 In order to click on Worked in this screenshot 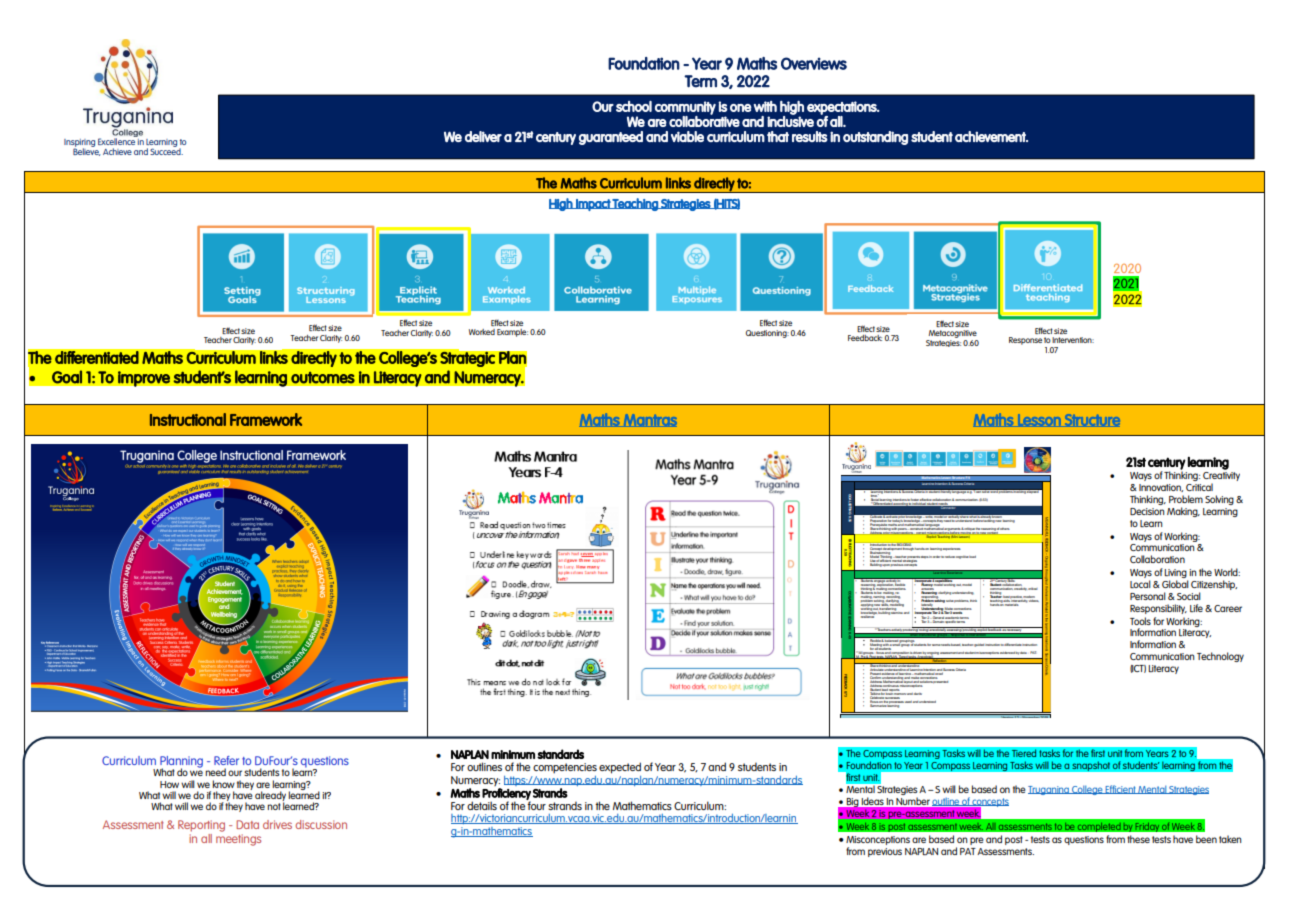, I will do `click(482, 332)`.
